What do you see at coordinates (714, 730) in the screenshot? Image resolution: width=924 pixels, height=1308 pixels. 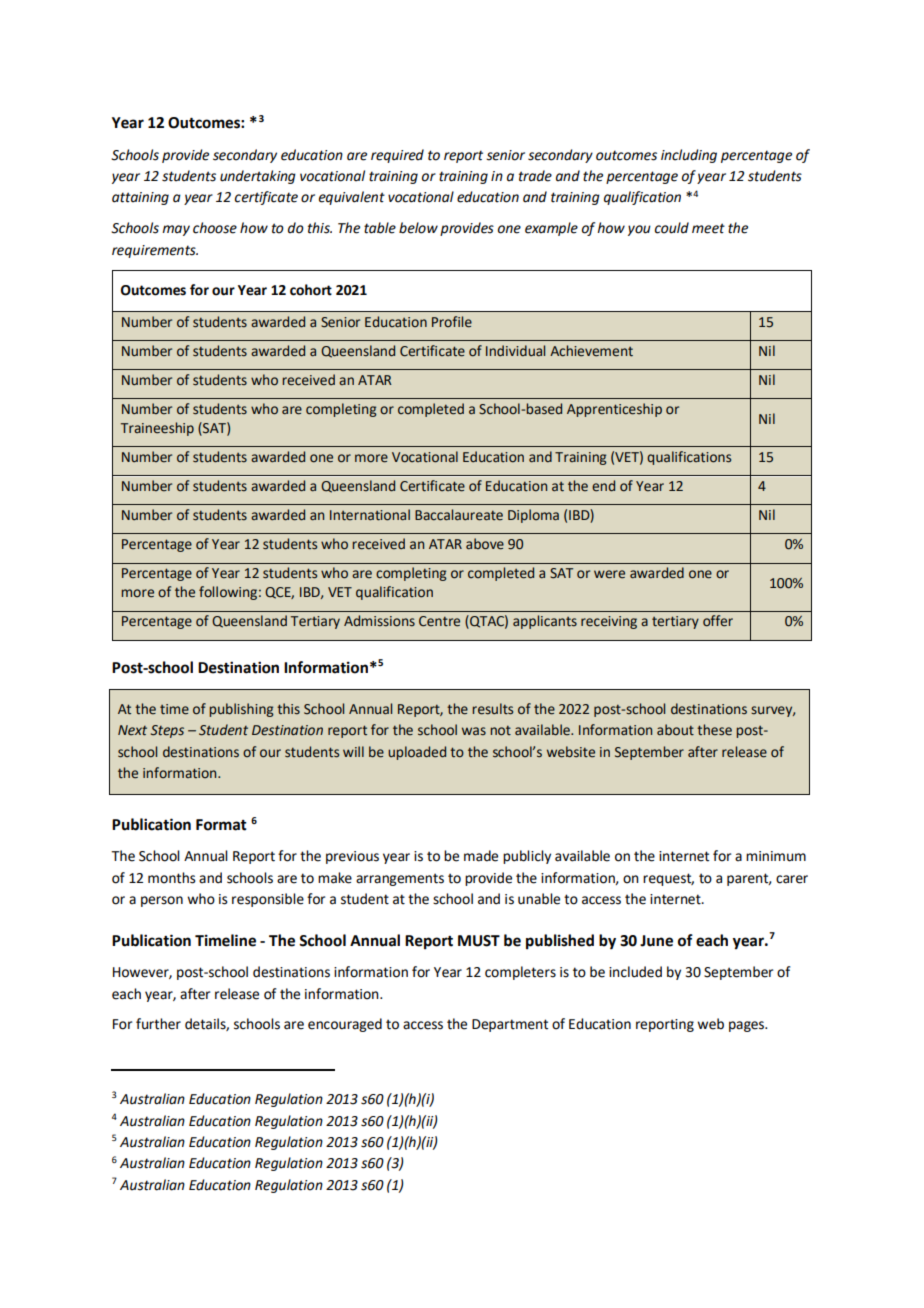 I see `these` at bounding box center [714, 730].
